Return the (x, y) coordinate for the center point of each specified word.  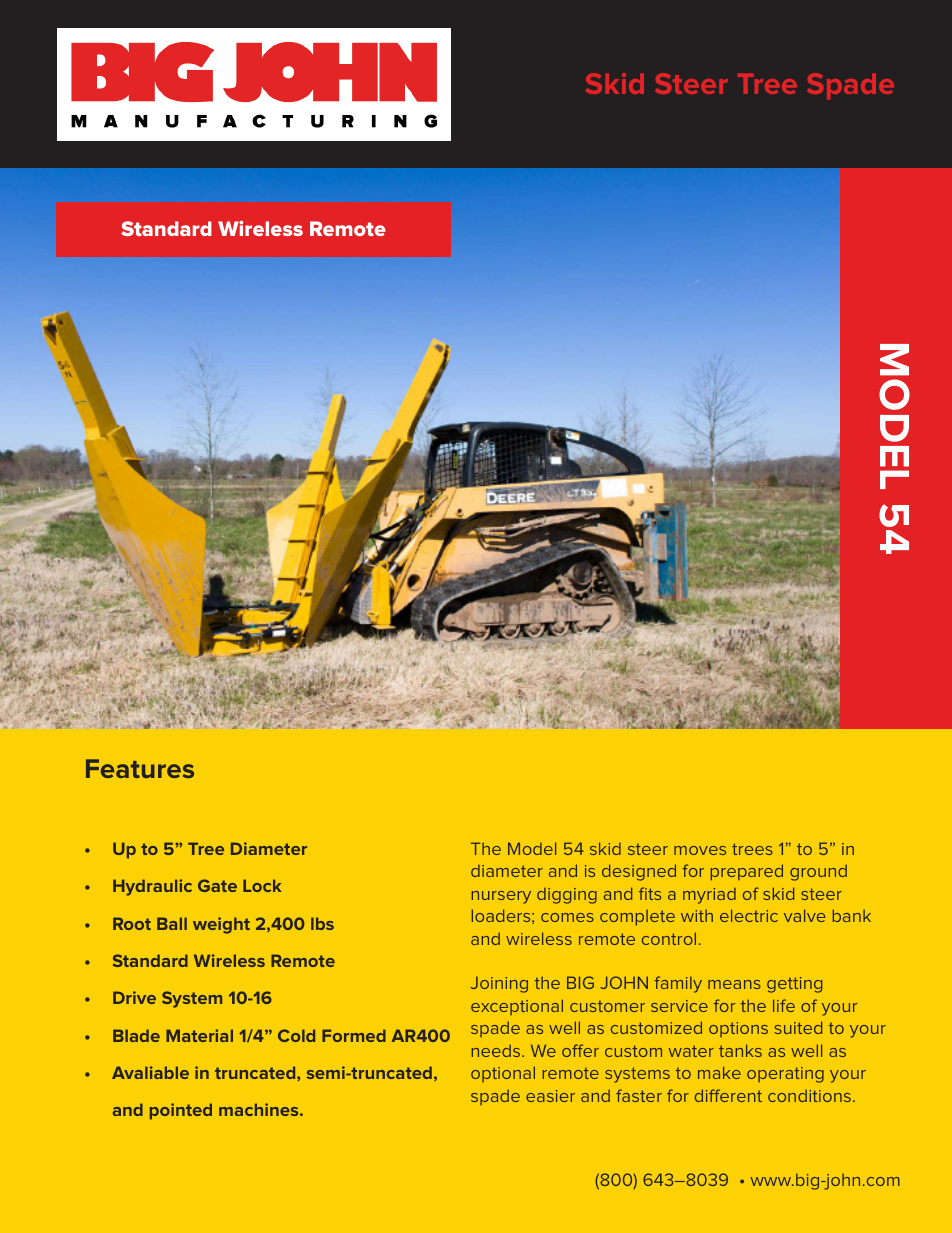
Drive (134, 997)
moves (700, 850)
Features (140, 768)
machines (260, 1109)
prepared (747, 872)
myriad (709, 896)
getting (794, 985)
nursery (501, 897)
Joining (499, 984)
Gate (217, 885)
